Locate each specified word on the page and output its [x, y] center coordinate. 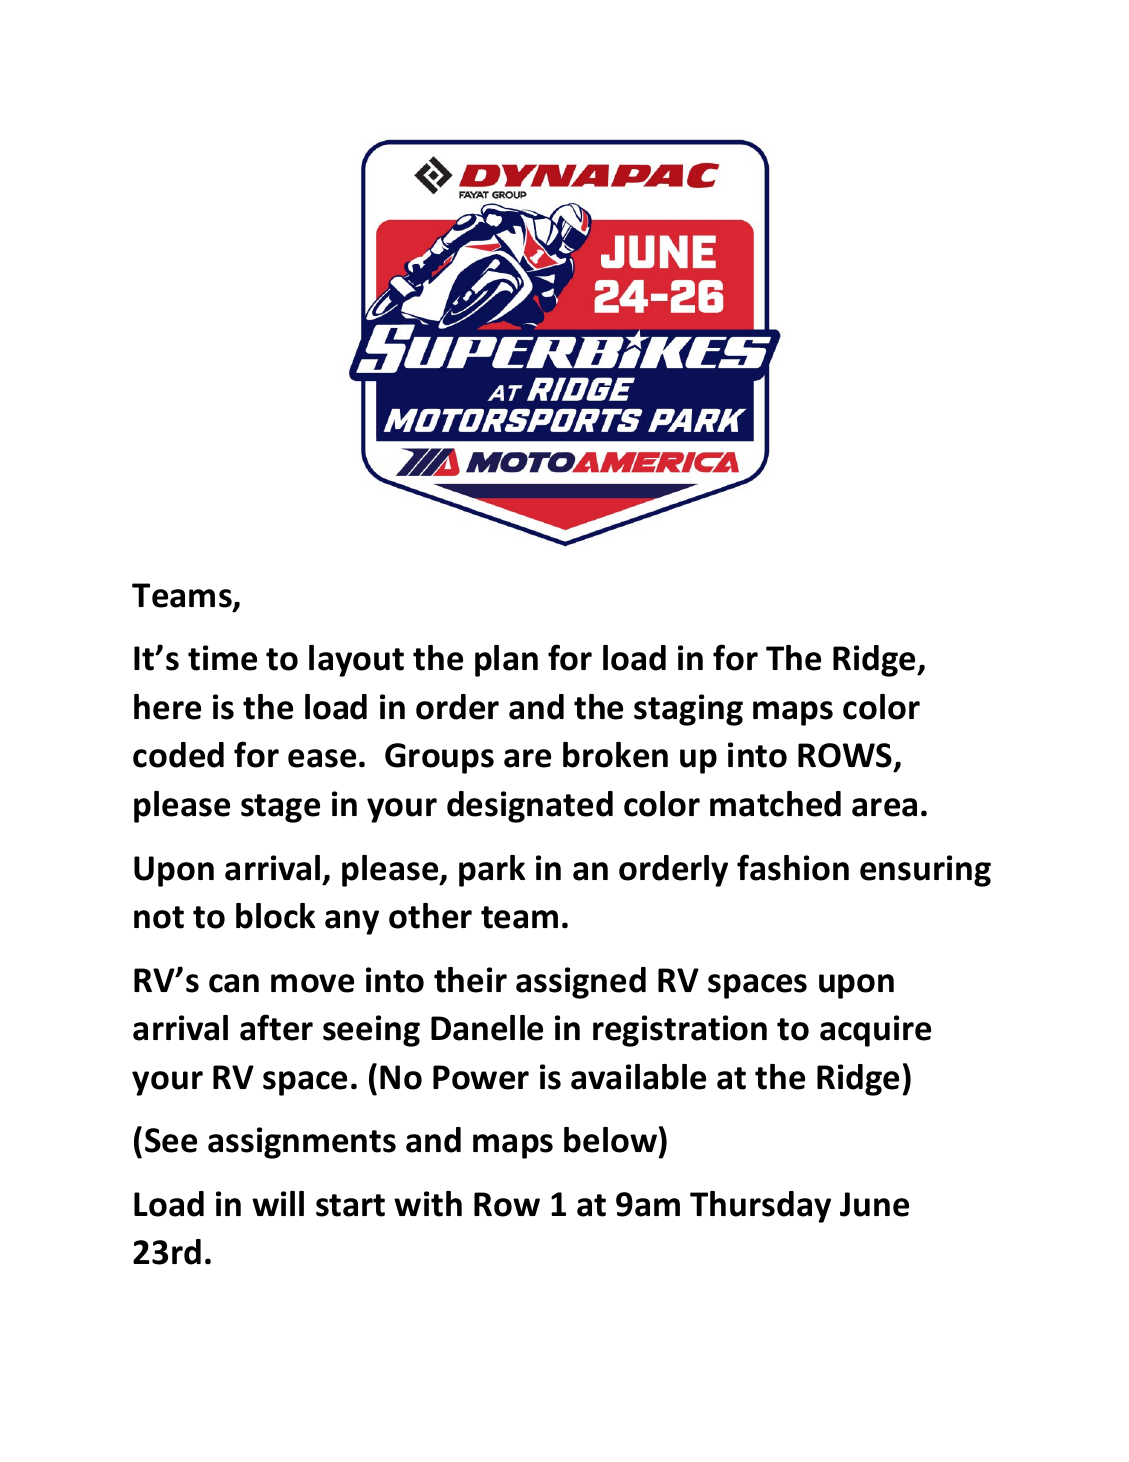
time [222, 658]
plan [506, 661]
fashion [793, 867]
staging [688, 710]
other [430, 916]
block [275, 916]
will [278, 1203]
